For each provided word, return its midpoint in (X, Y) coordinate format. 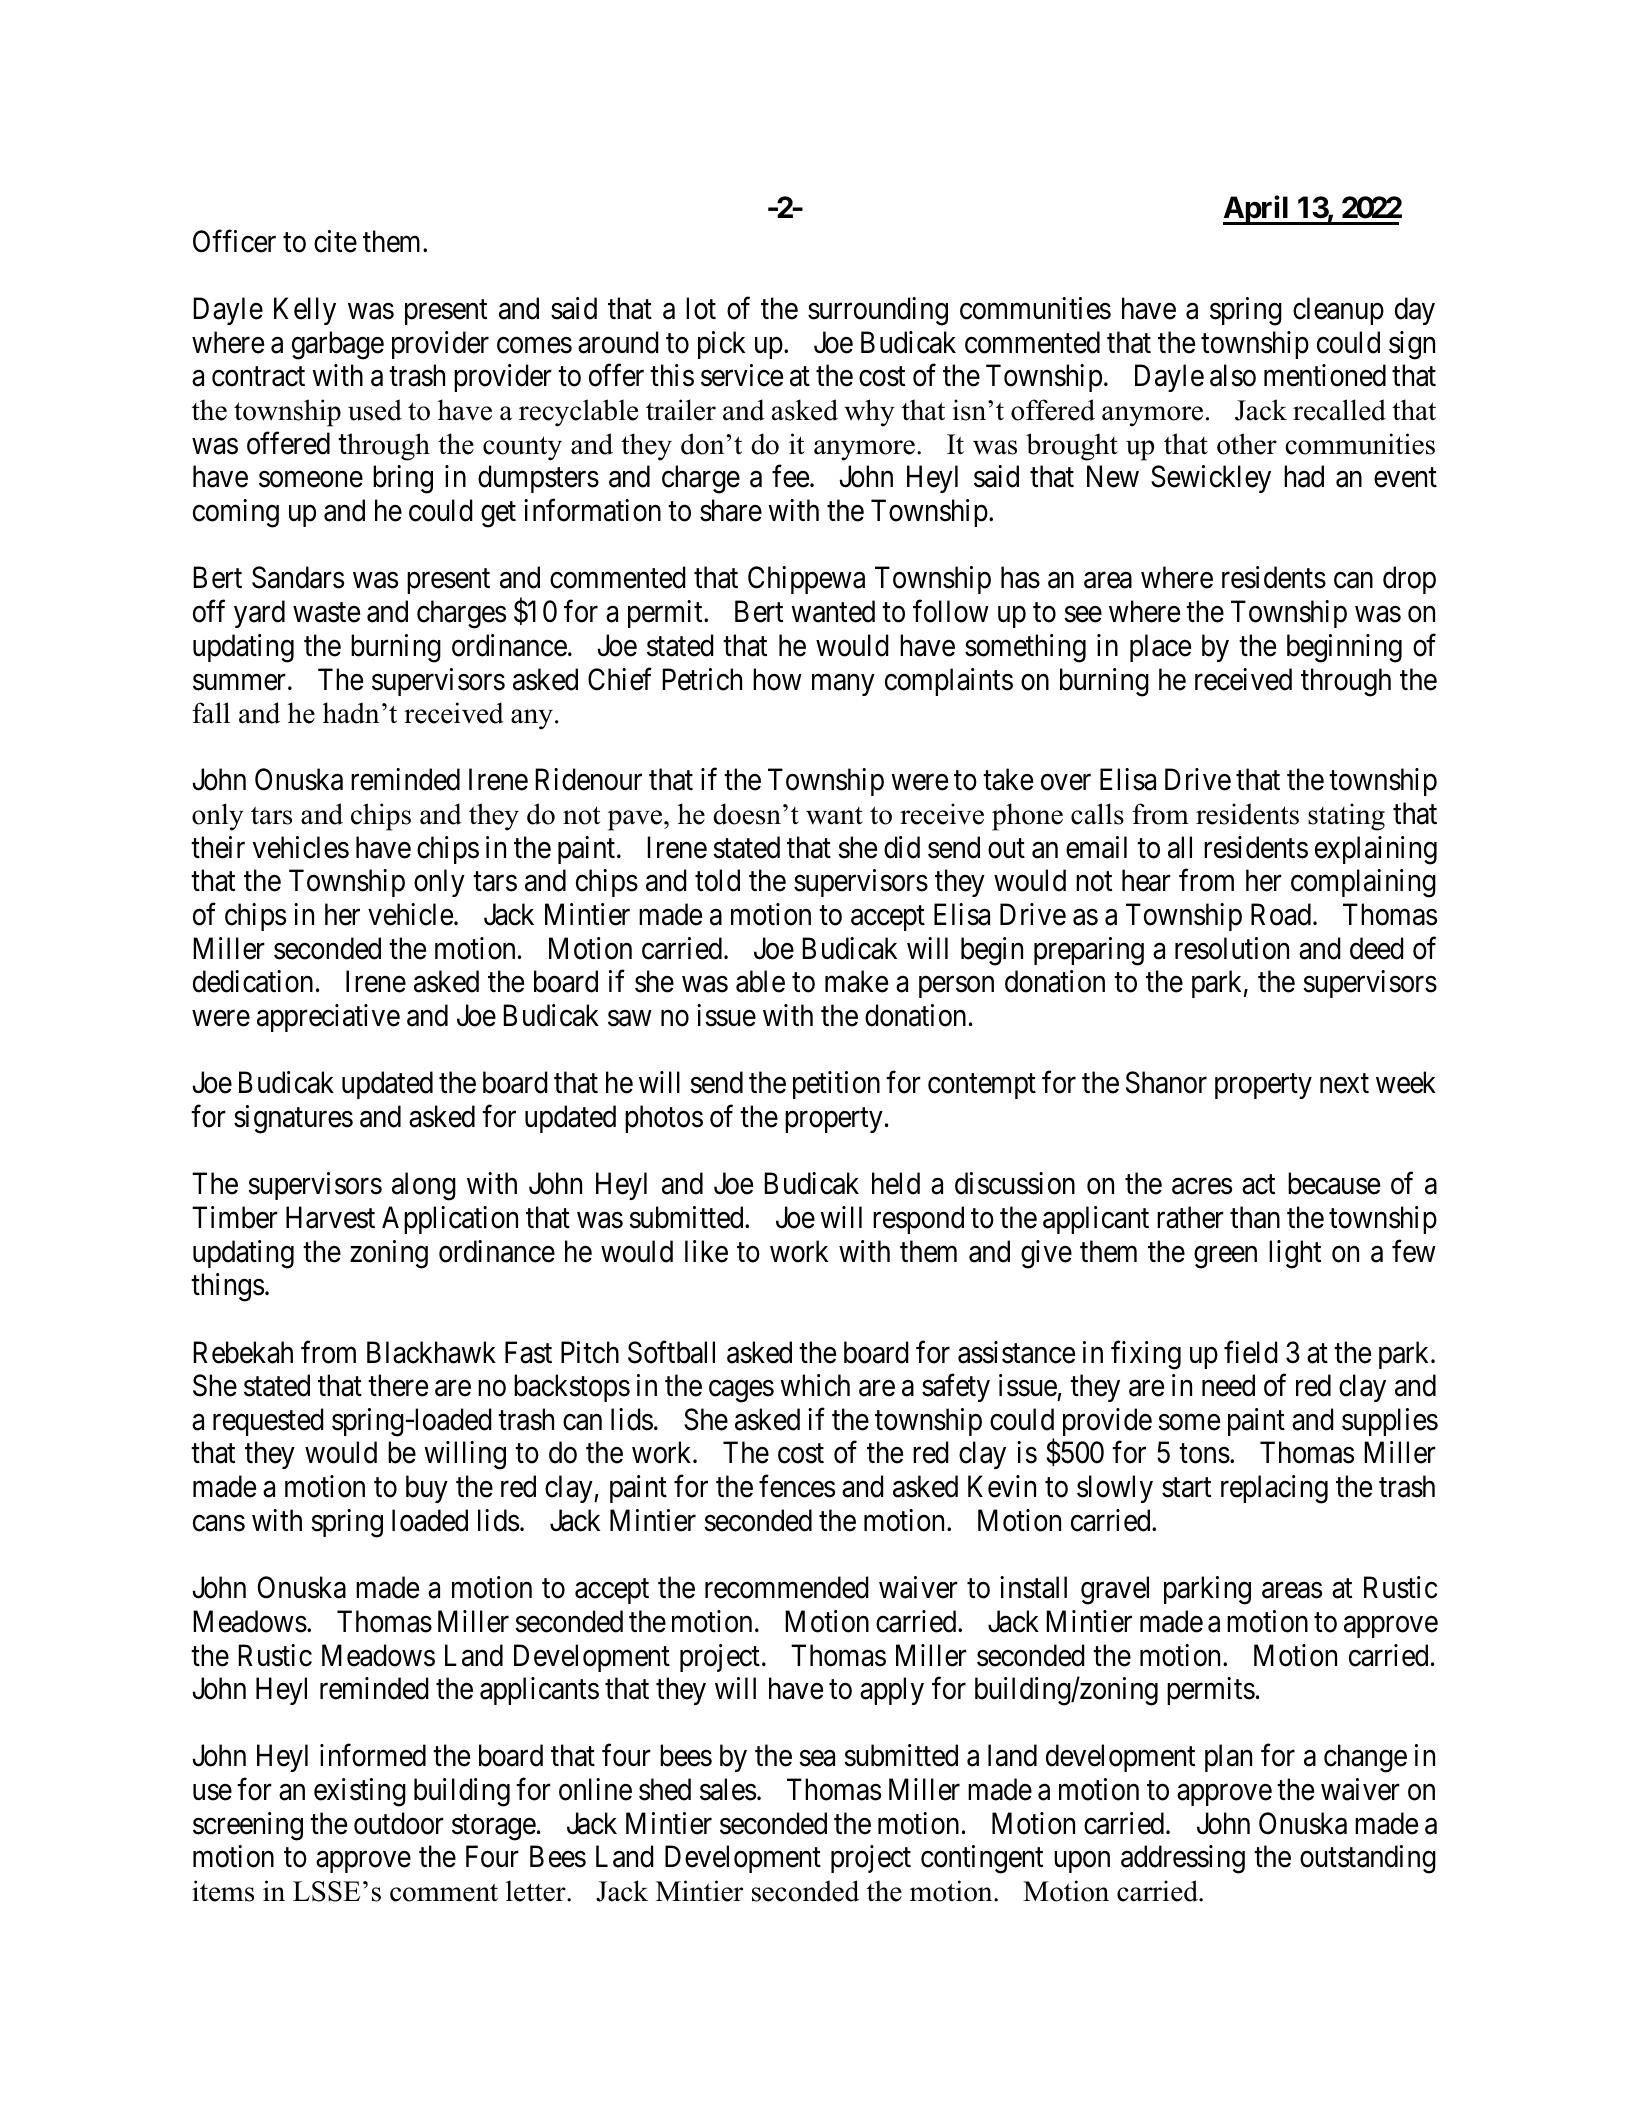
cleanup (1338, 311)
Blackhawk (431, 1352)
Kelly (305, 311)
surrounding (878, 311)
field (1251, 1352)
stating (1346, 817)
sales (728, 1789)
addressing (1183, 1859)
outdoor (399, 1823)
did (902, 847)
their (218, 847)
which (815, 1385)
